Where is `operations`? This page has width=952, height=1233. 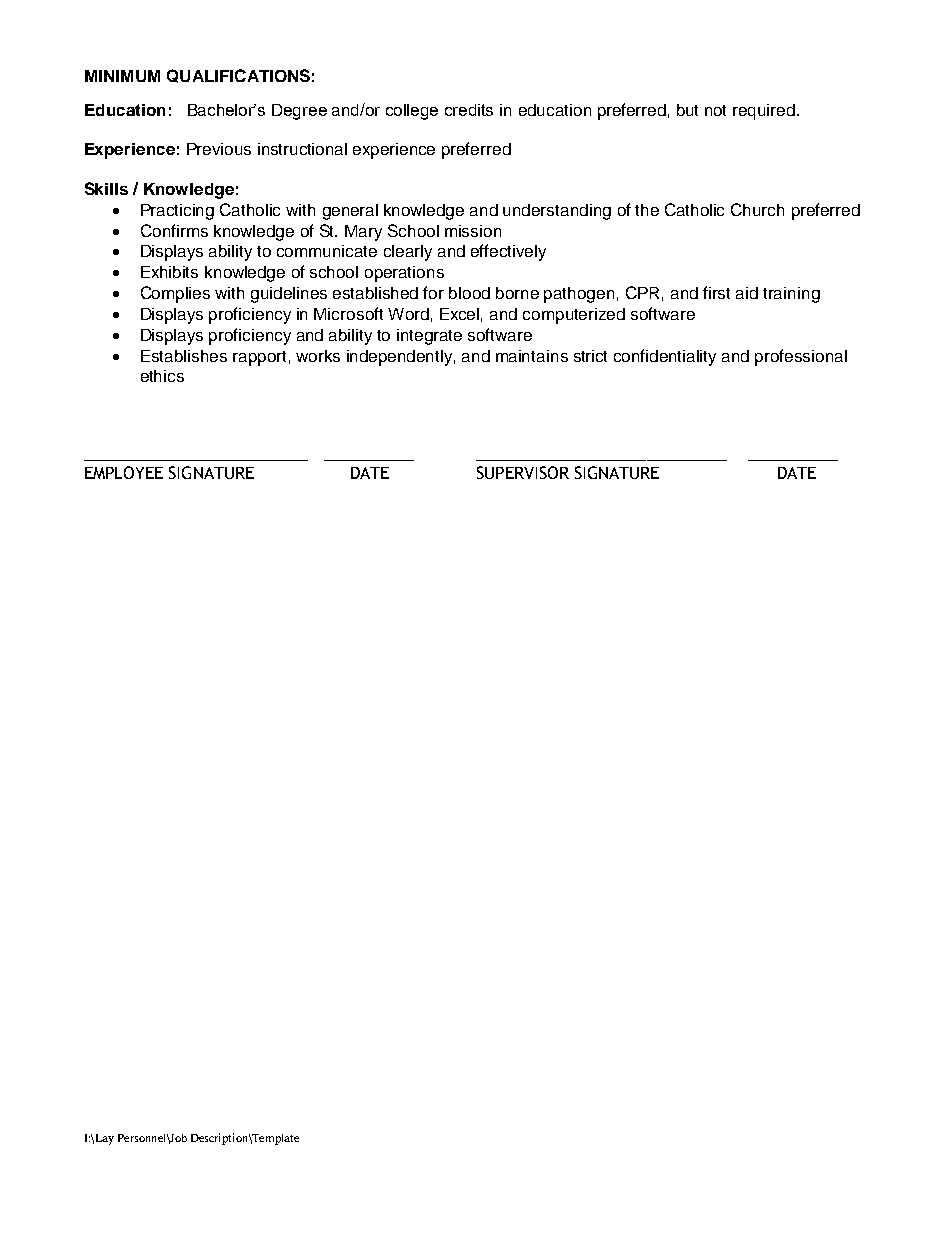 operations is located at coordinates (404, 274).
